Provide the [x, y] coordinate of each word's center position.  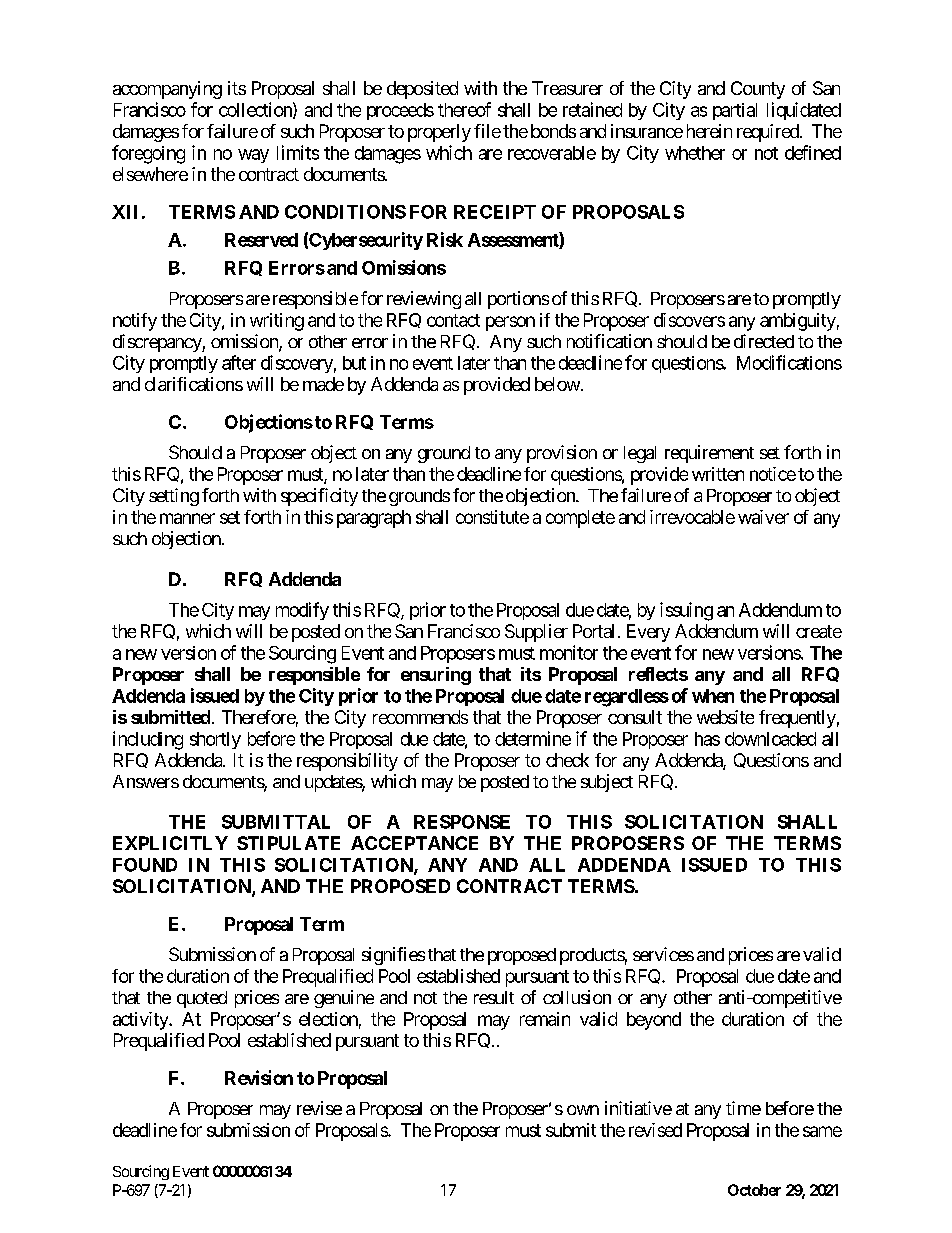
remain [545, 1019]
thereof [464, 109]
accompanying [167, 90]
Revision [259, 1077]
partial [735, 111]
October [754, 1190]
